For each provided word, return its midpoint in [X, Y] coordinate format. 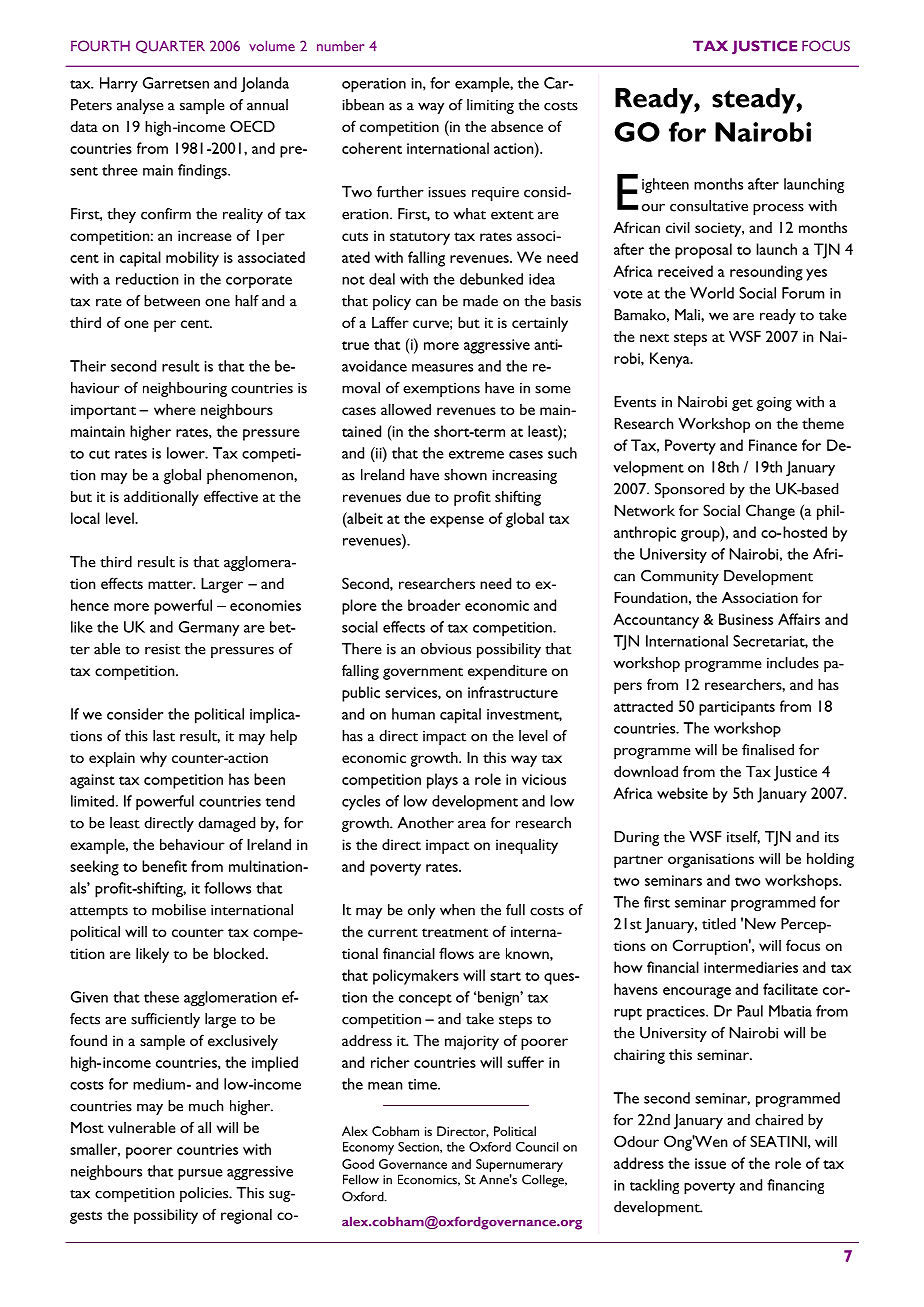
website [682, 793]
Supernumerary [519, 1165]
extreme [476, 454]
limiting [490, 106]
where [175, 409]
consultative [709, 206]
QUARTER [170, 46]
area [472, 824]
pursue [200, 1175]
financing [795, 1186]
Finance [773, 445]
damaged [226, 824]
